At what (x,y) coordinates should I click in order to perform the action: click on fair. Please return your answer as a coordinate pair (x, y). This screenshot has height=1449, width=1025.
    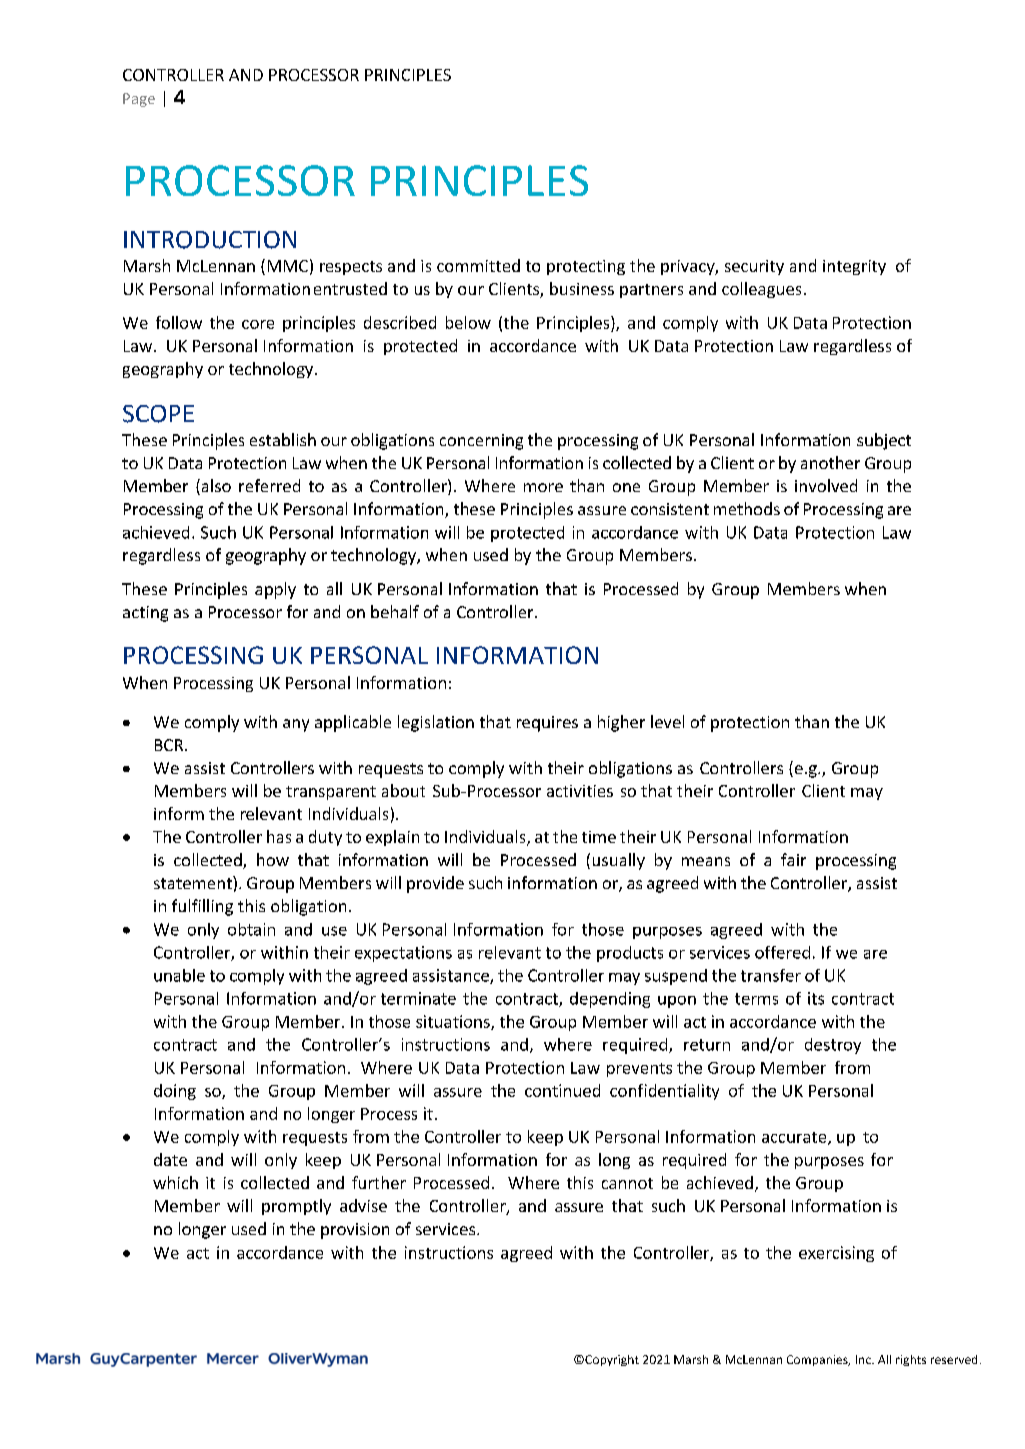
    Looking at the image, I should click on (793, 859).
